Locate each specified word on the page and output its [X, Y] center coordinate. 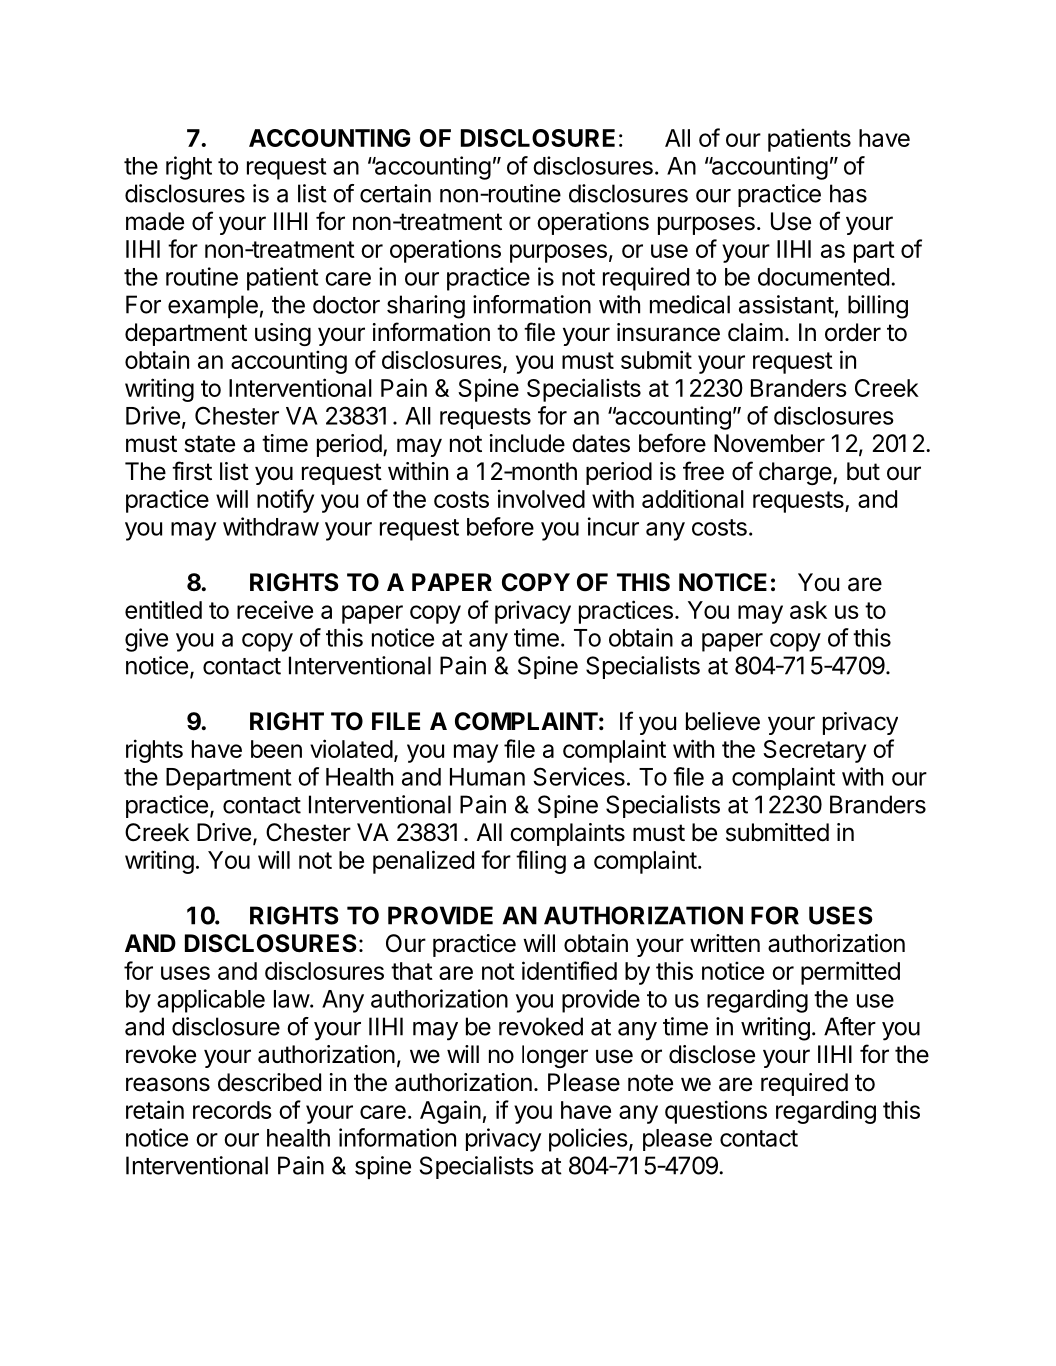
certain [395, 193]
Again [450, 1112]
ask [808, 610]
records [232, 1110]
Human [487, 777]
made [155, 221]
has [848, 193]
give [146, 640]
